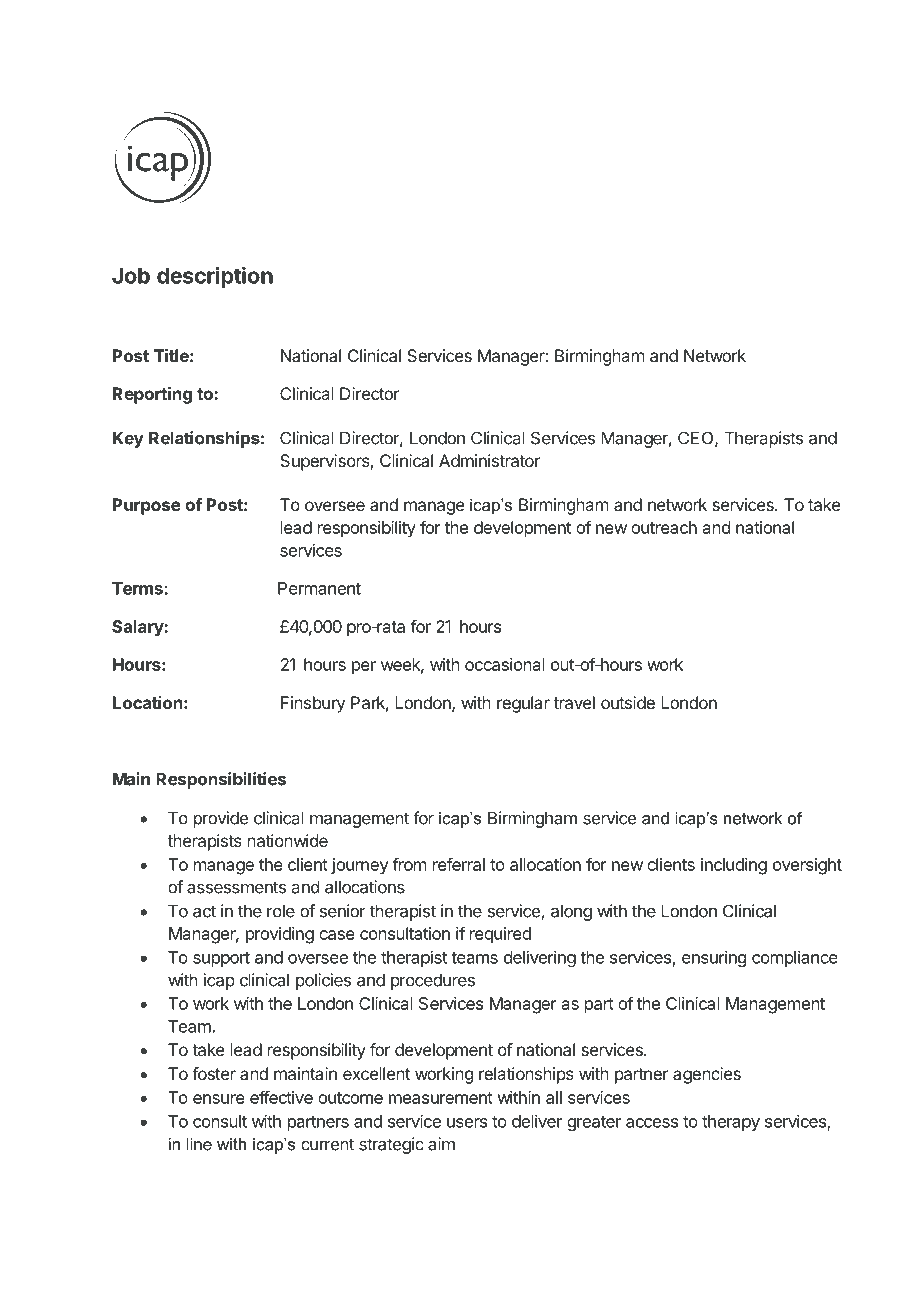 This page has width=924, height=1308. I want to click on Administrator, so click(489, 460).
